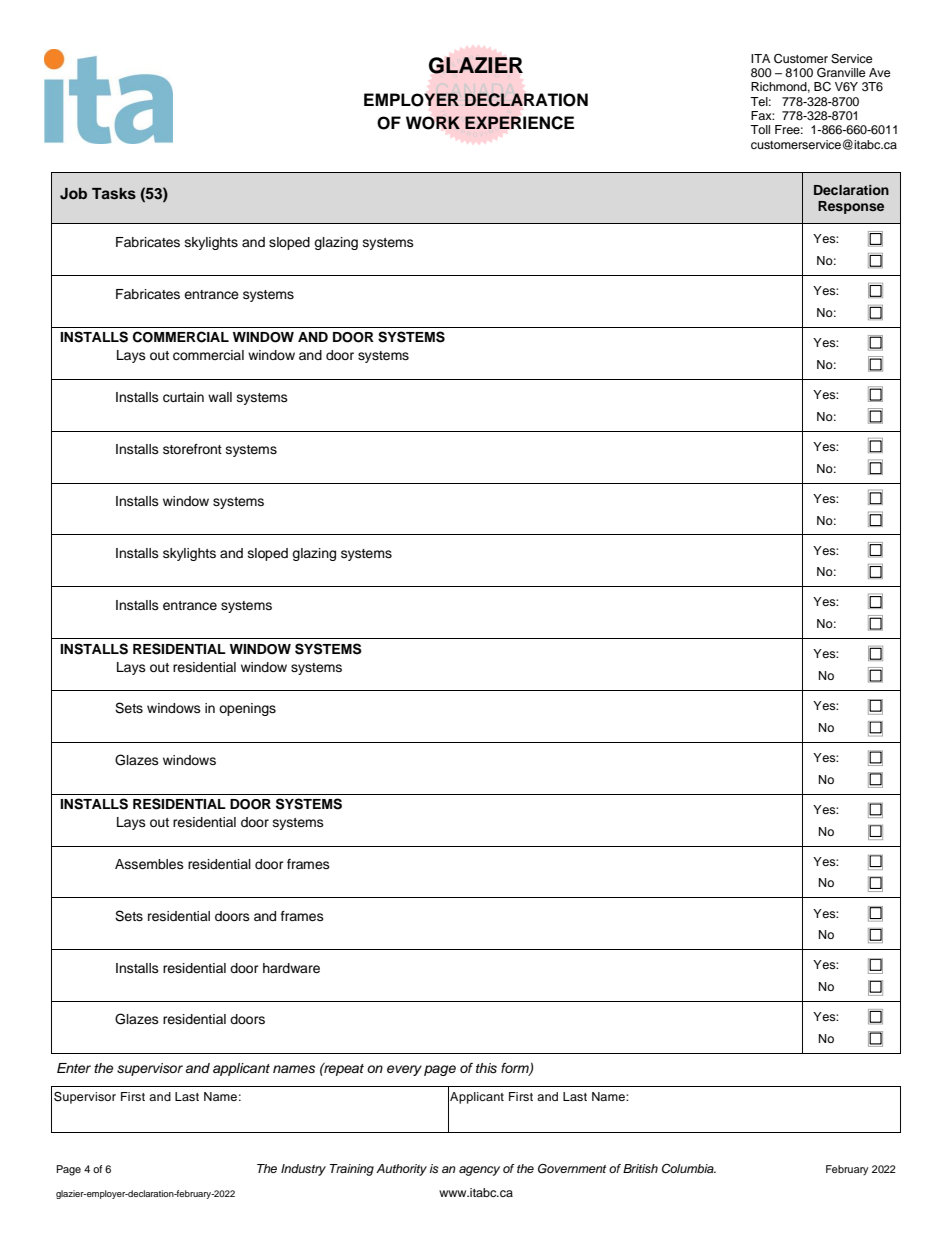 This page has height=1233, width=952. Describe the element at coordinates (760, 129) in the page. I see `Toll` at that location.
